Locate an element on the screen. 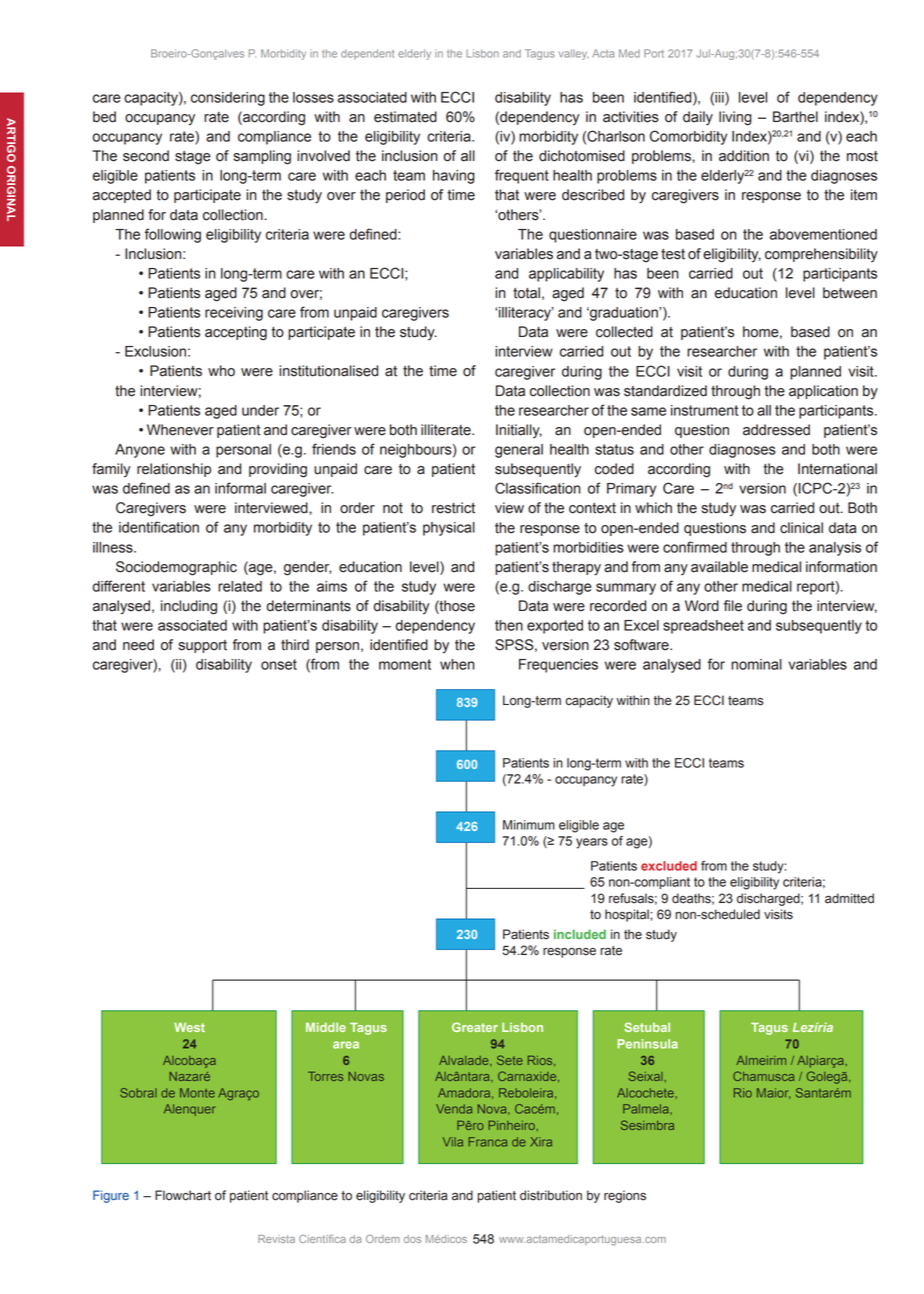  Barthel is located at coordinates (795, 117).
